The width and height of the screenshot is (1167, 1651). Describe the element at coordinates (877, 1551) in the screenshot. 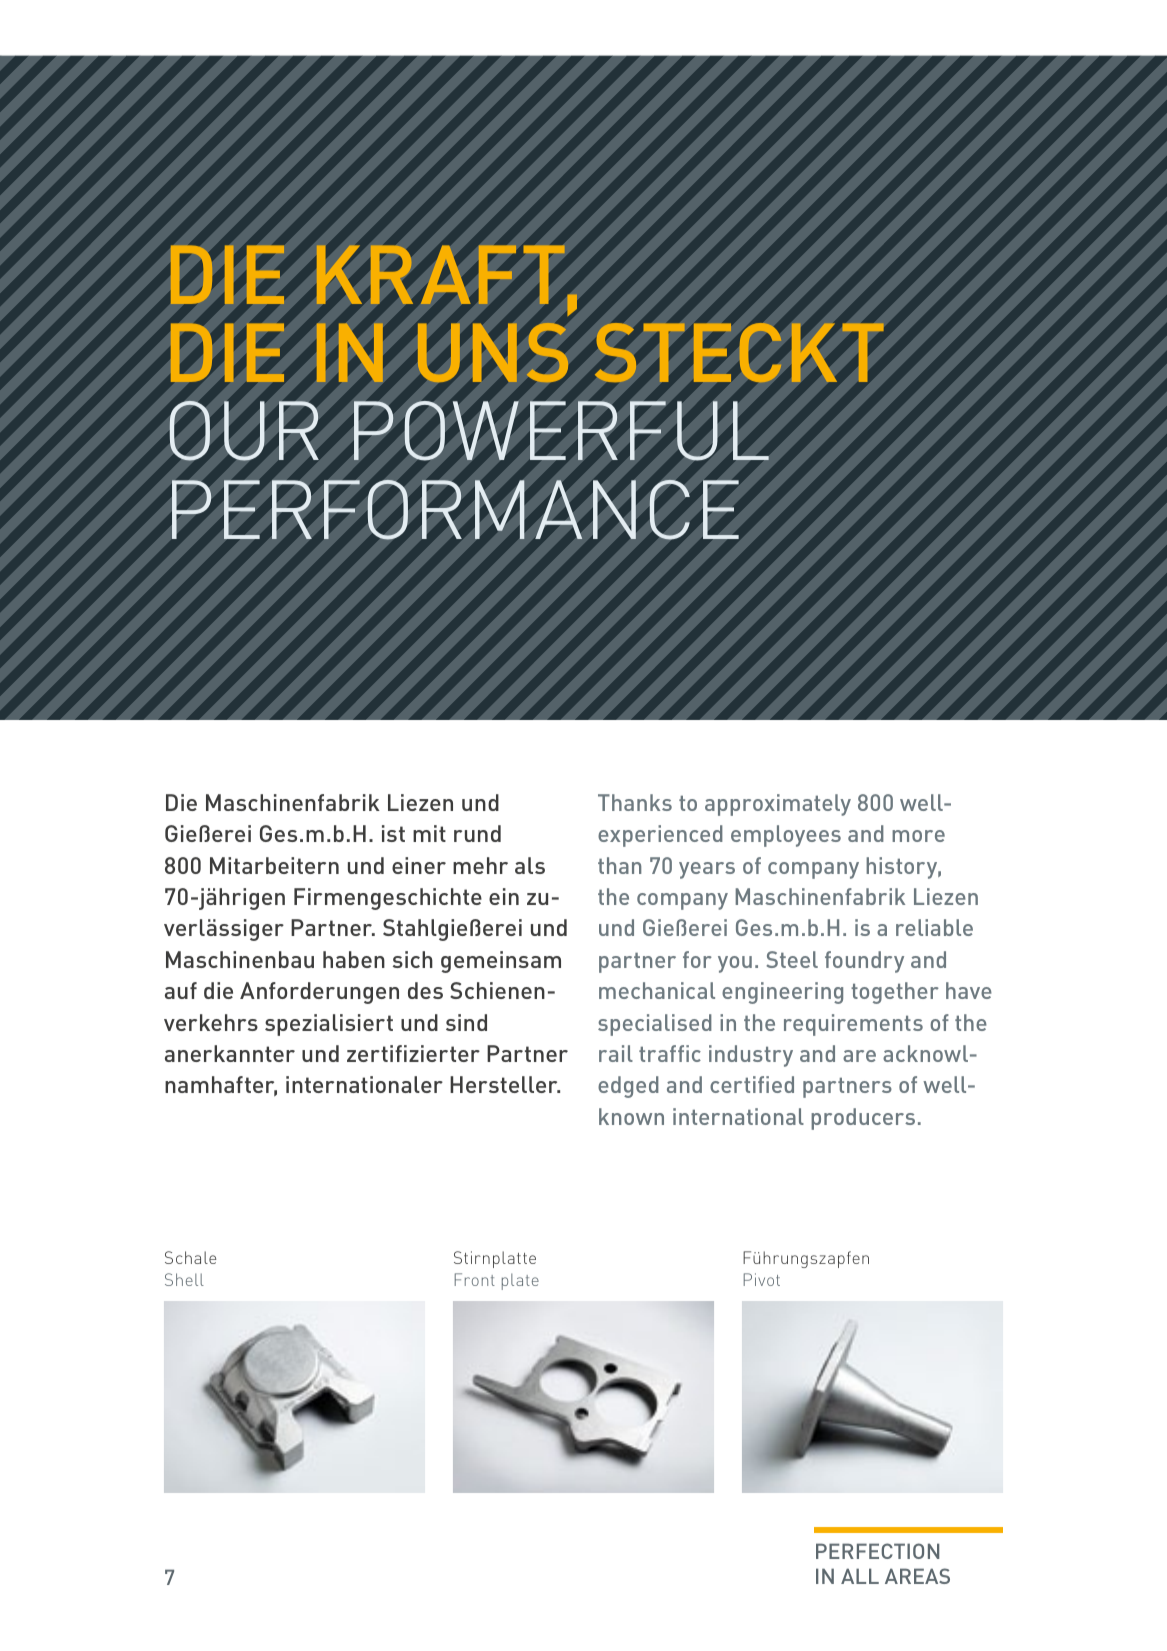

I see `Perfection` at that location.
